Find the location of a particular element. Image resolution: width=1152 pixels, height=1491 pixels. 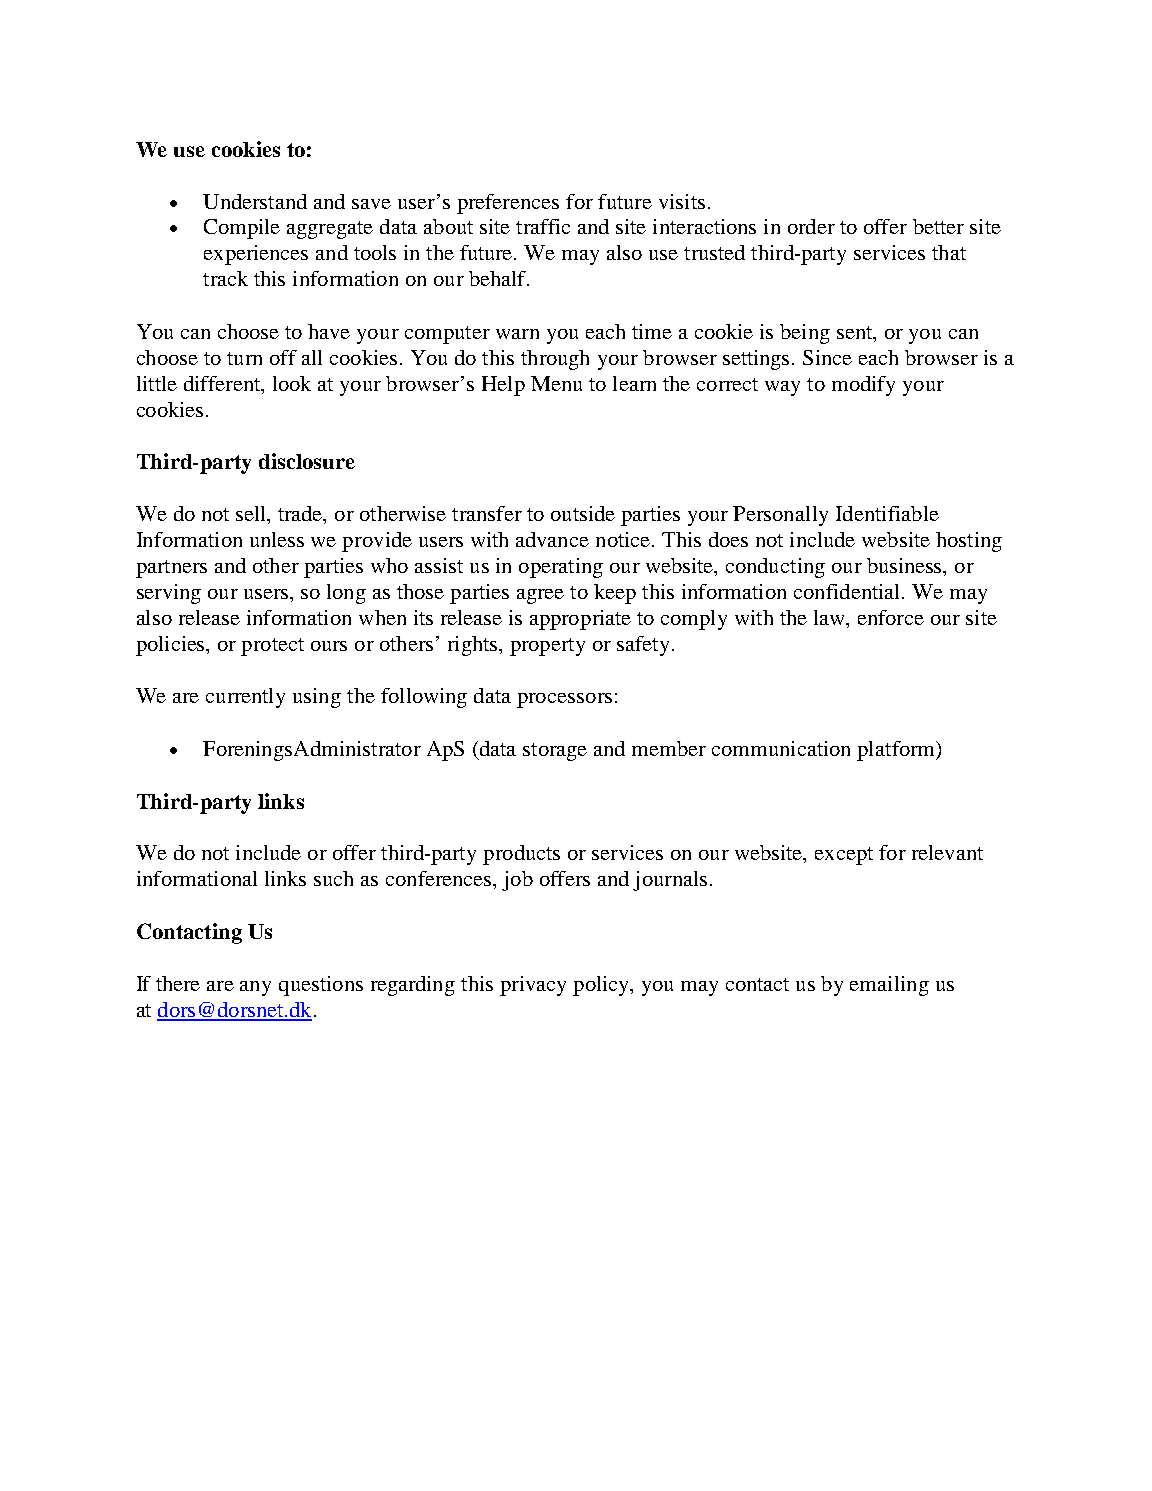

any is located at coordinates (255, 988).
